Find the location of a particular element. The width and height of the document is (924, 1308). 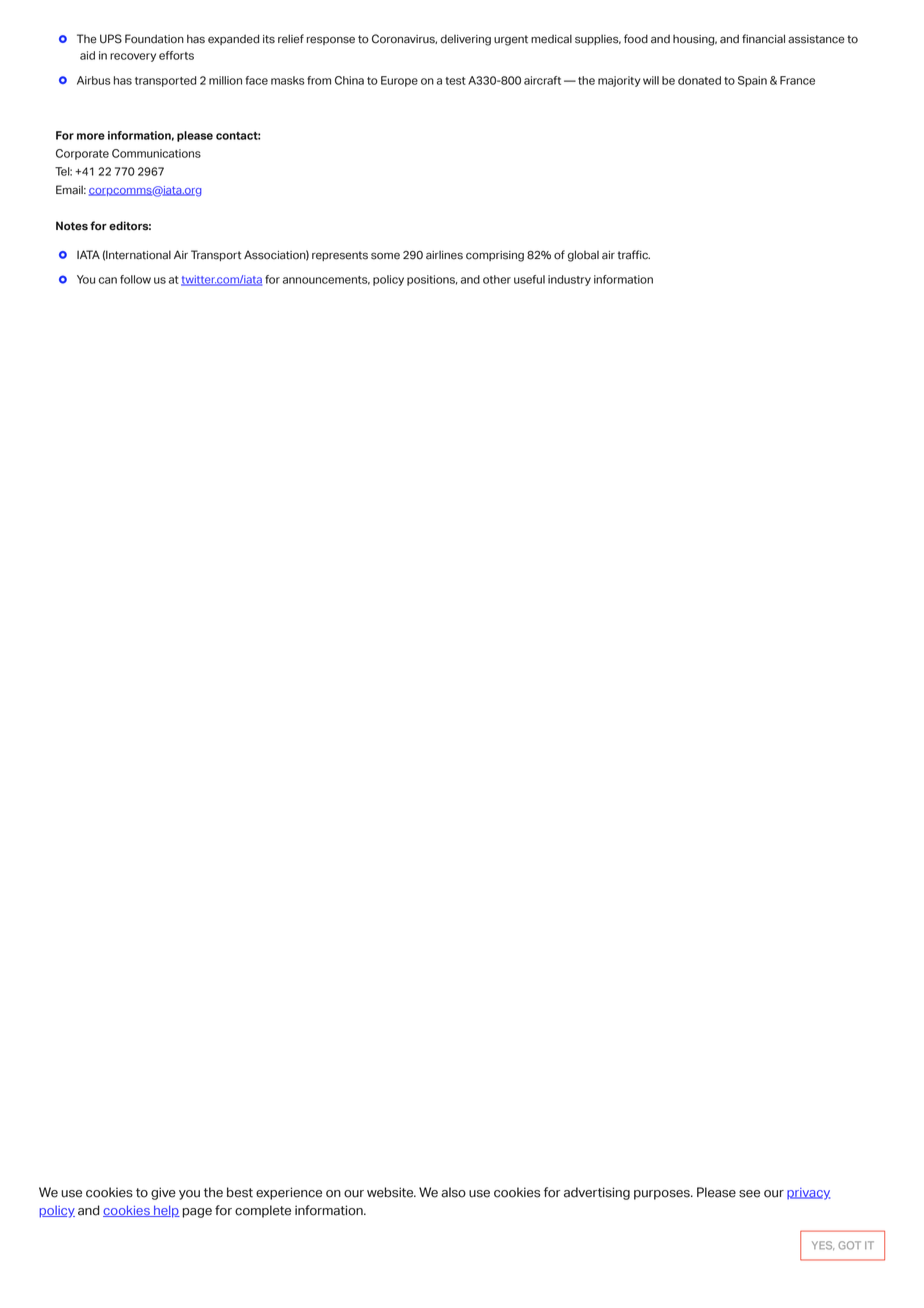

follow is located at coordinates (135, 279).
